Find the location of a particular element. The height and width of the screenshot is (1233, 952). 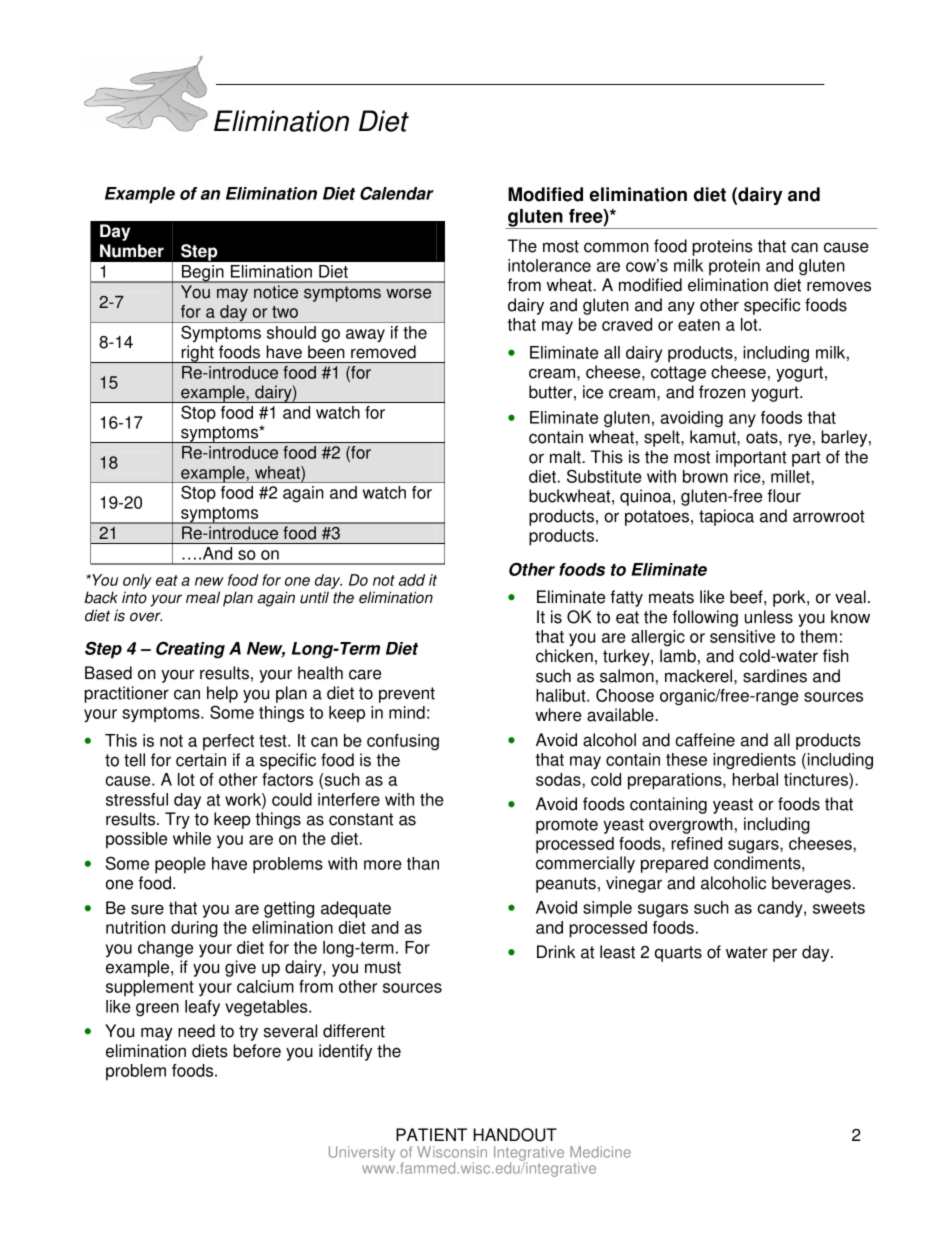

only is located at coordinates (137, 583).
